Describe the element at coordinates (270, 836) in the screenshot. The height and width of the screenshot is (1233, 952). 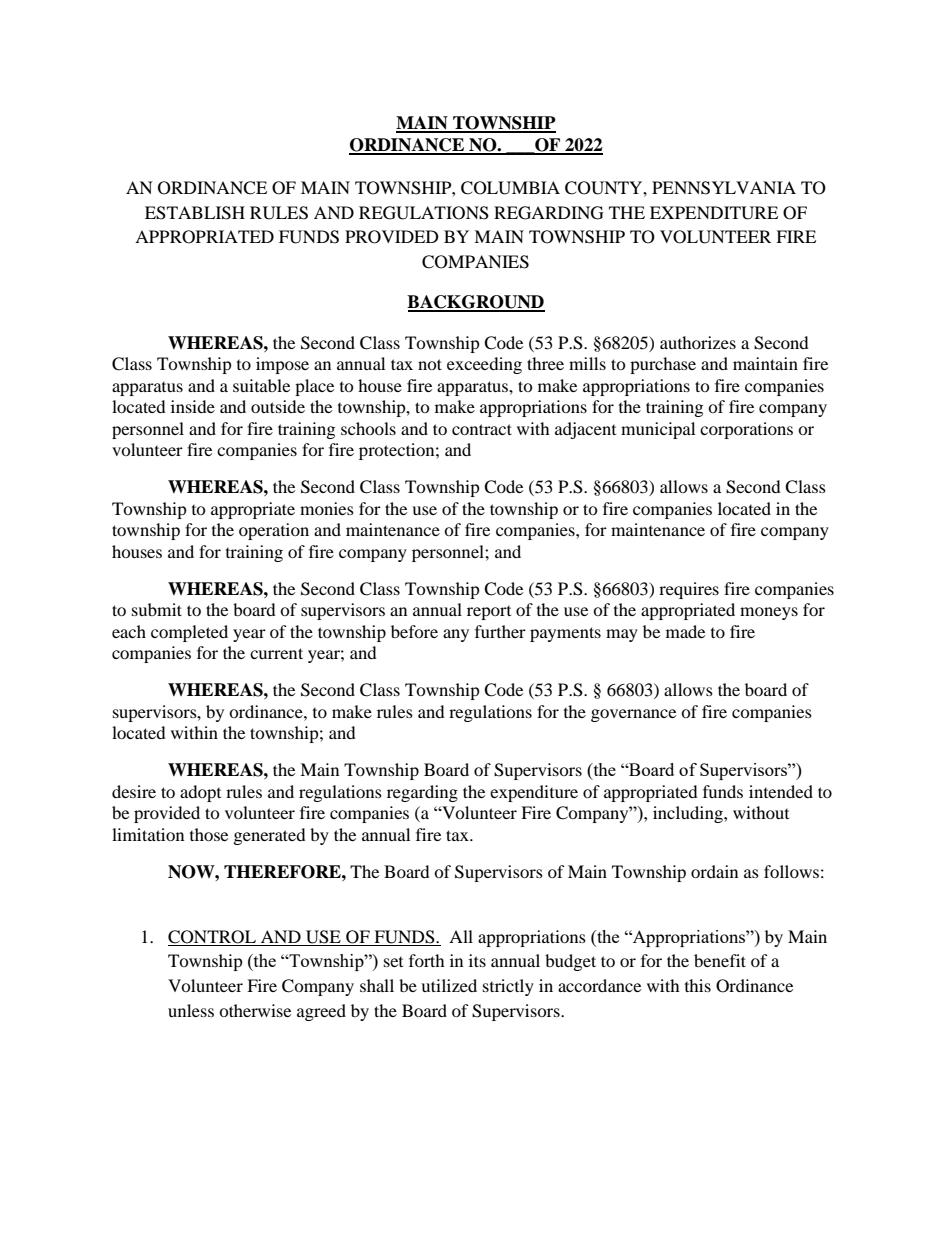
I see `generated` at that location.
